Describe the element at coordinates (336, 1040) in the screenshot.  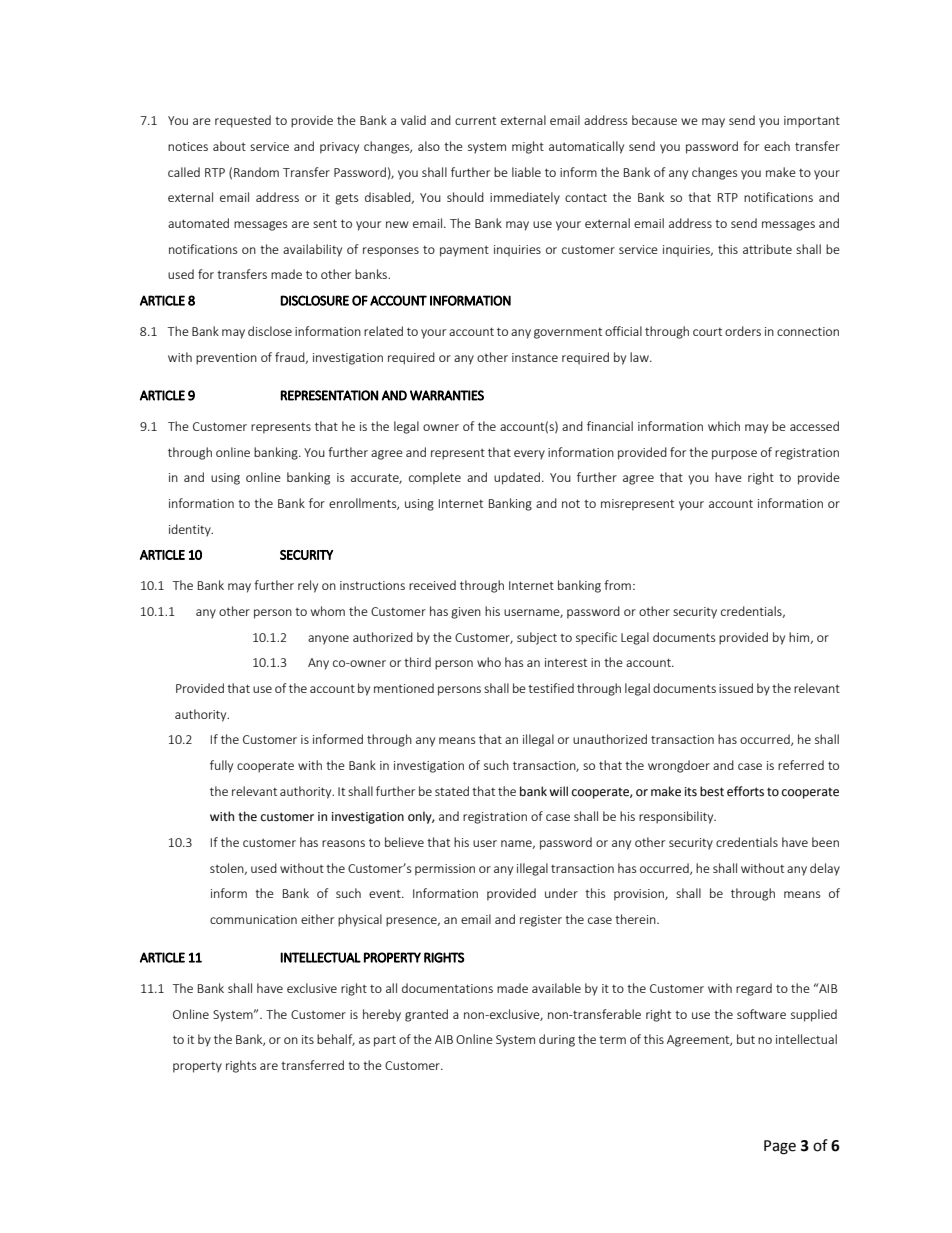
I see `behalf` at that location.
